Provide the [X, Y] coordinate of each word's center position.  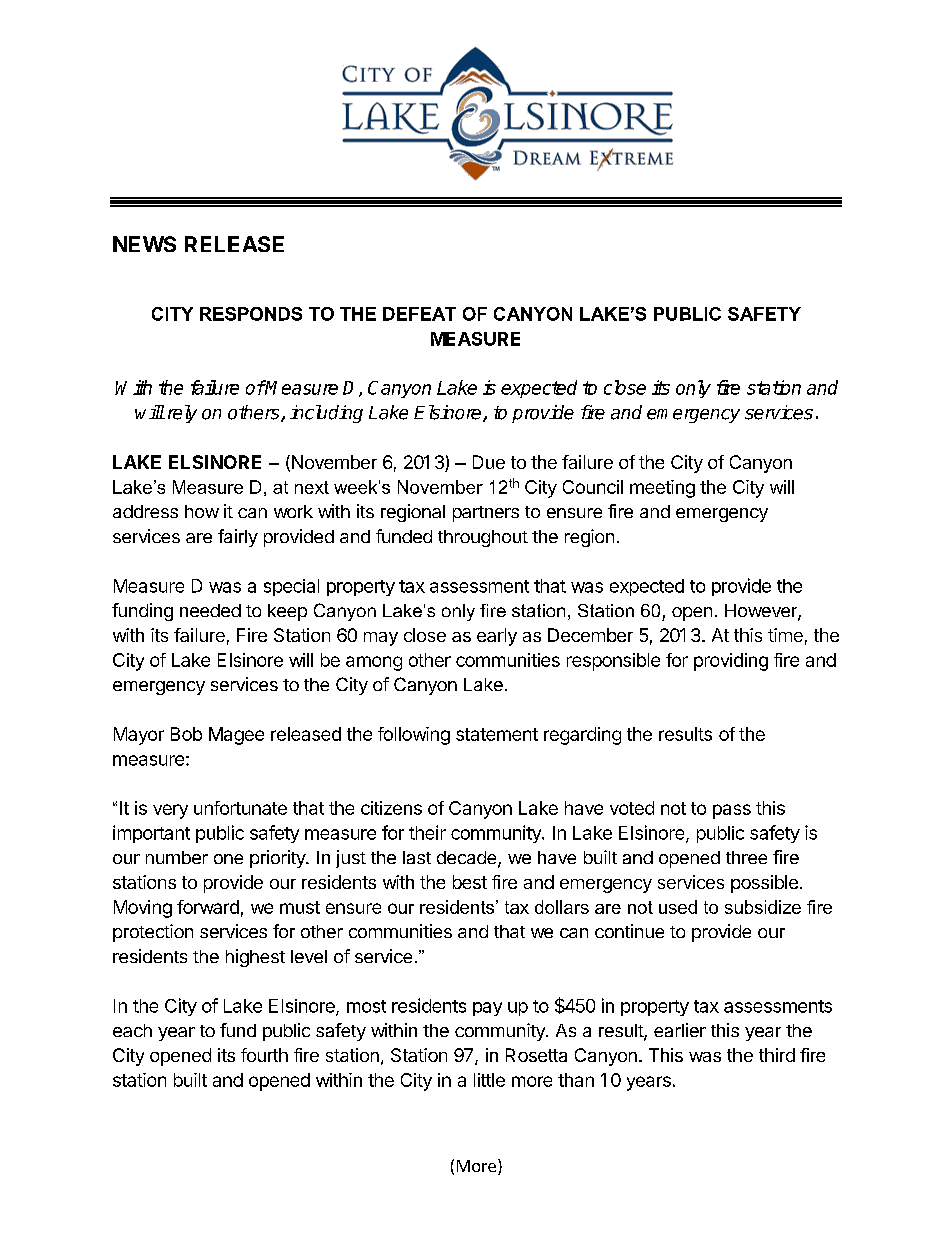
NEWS [144, 244]
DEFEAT [419, 314]
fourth [264, 1055]
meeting [662, 489]
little [489, 1080]
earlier [680, 1030]
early [497, 637]
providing [731, 662]
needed [210, 610]
